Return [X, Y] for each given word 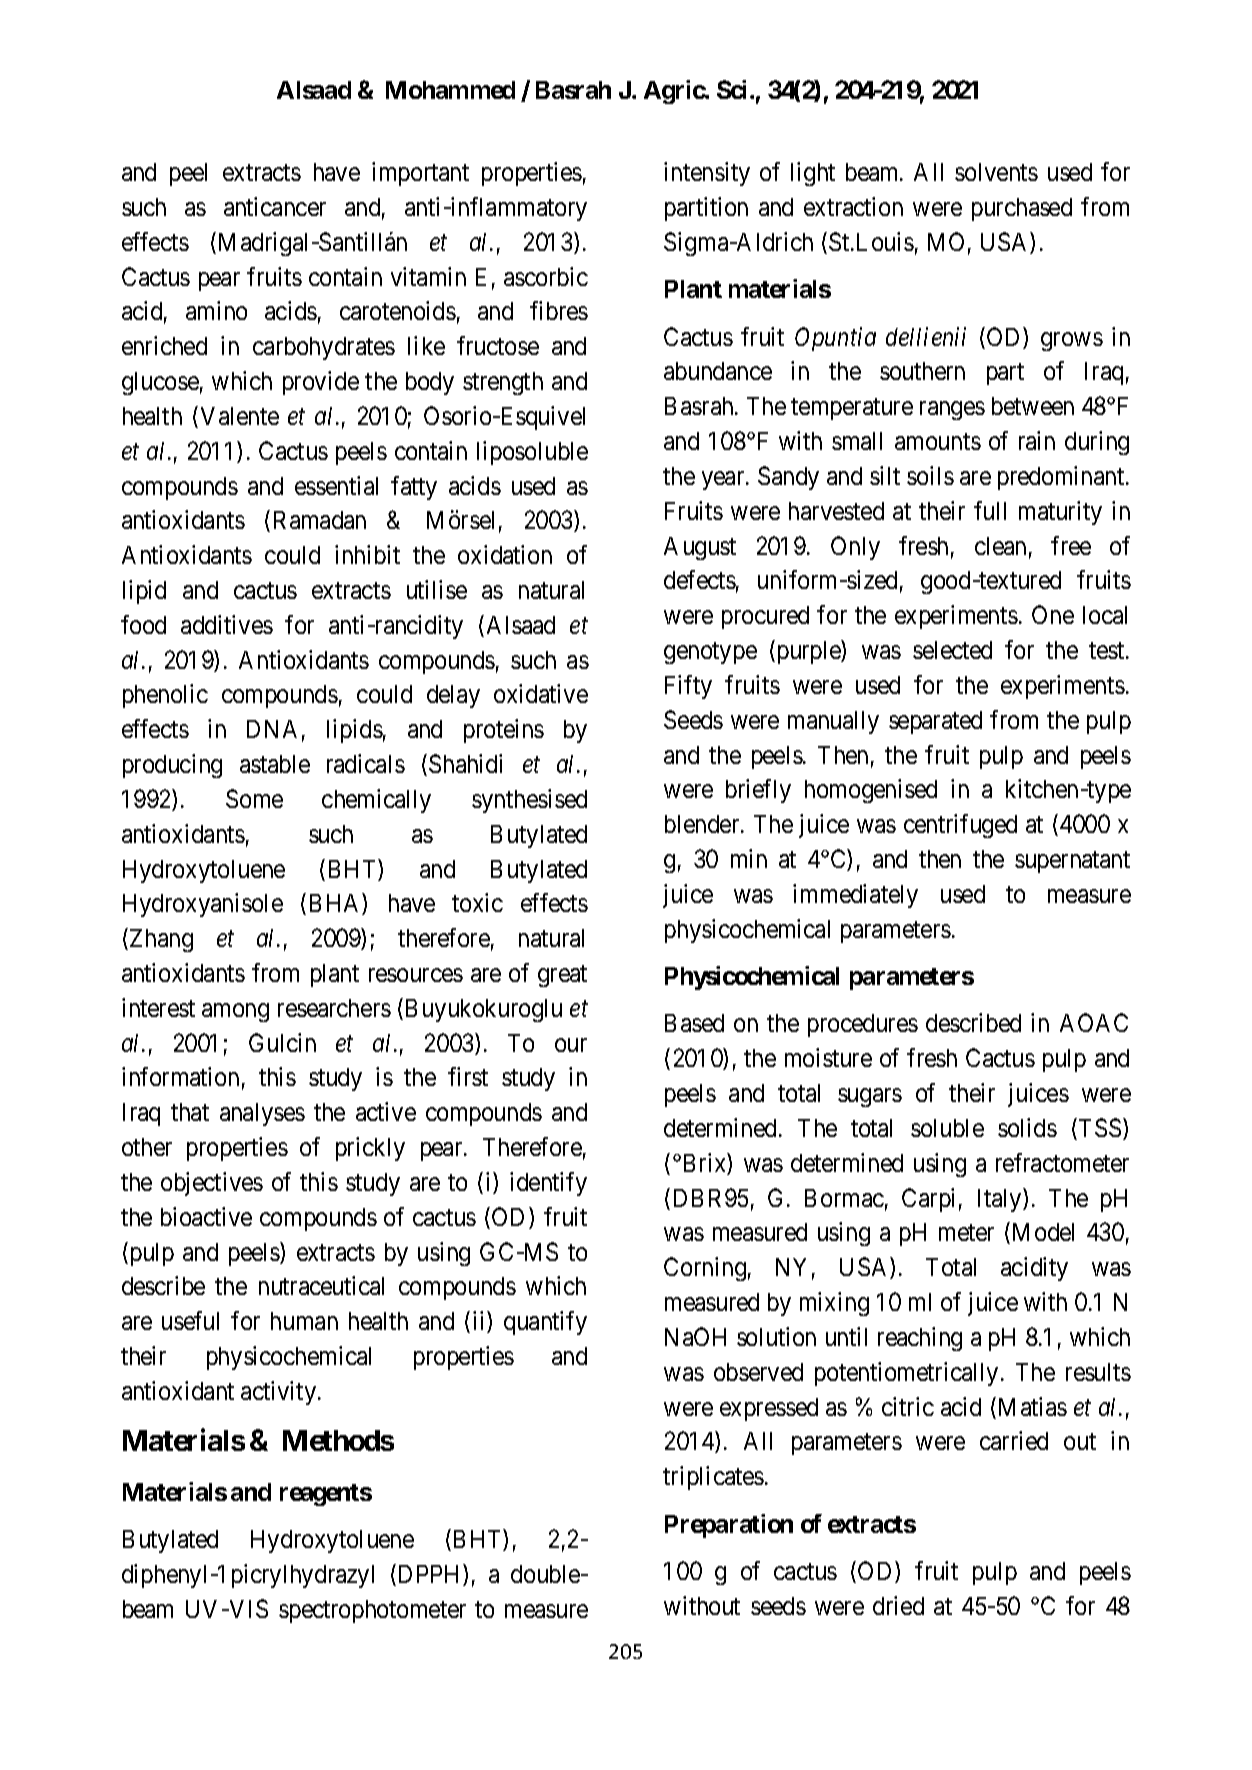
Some [254, 798]
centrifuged [960, 826]
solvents [996, 172]
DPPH [429, 1575]
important [420, 174]
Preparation [729, 1526]
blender [703, 824]
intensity [707, 174]
